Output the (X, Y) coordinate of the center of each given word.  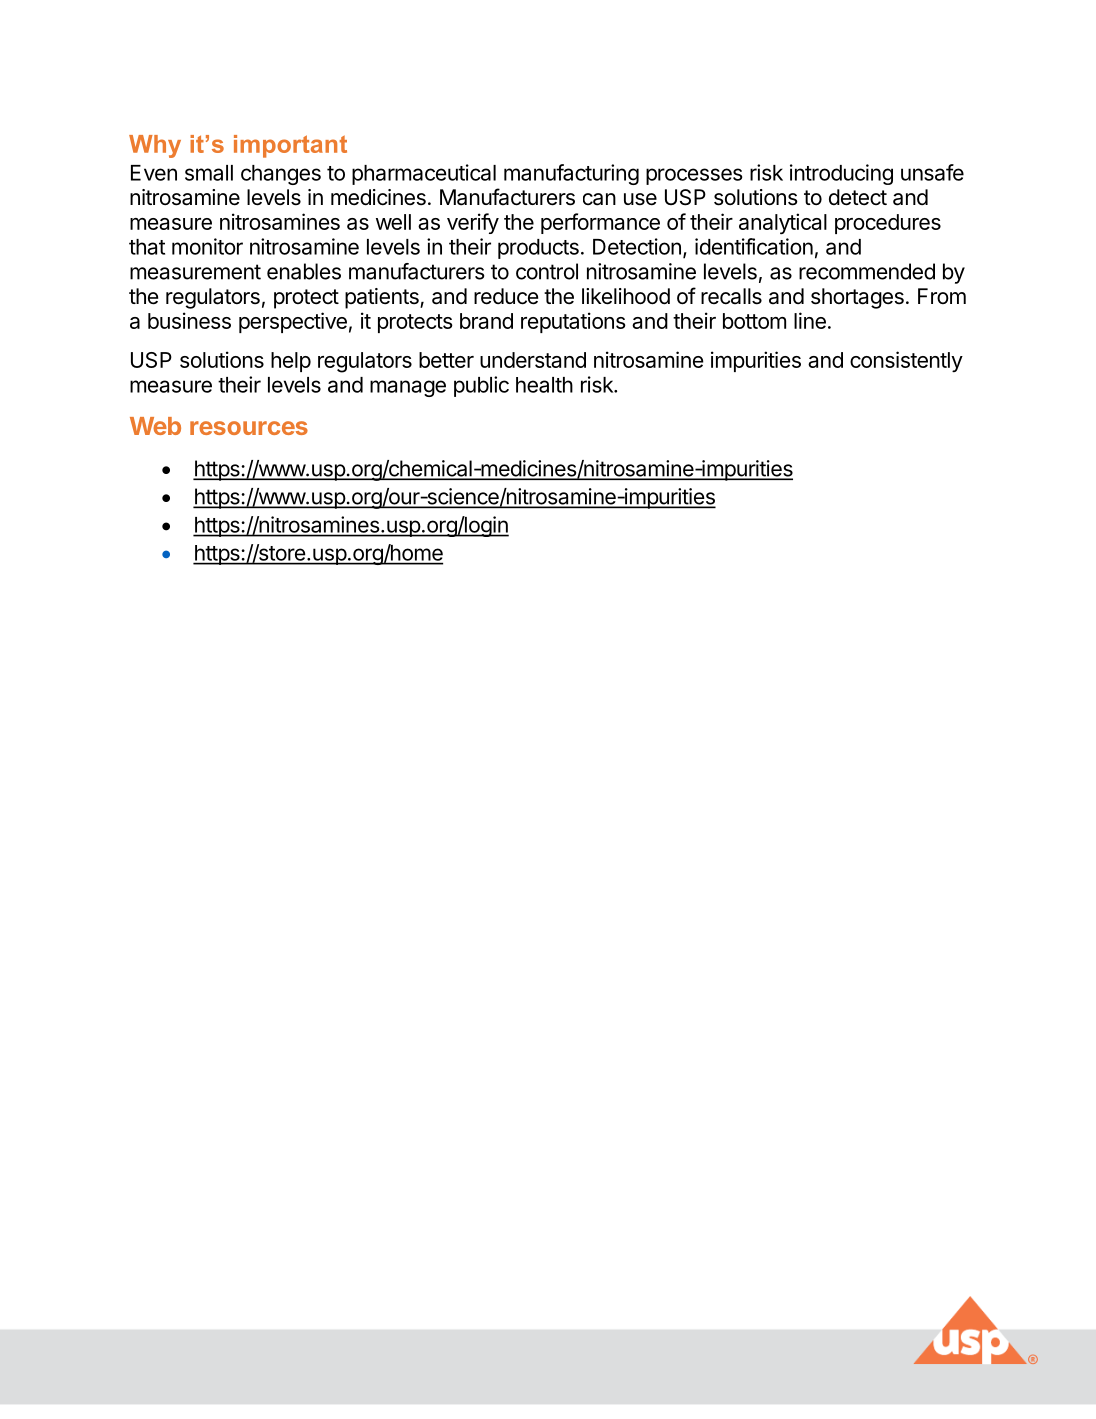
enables (304, 271)
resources (249, 428)
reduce (506, 296)
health (544, 385)
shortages (857, 298)
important (290, 146)
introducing (841, 174)
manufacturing (571, 174)
